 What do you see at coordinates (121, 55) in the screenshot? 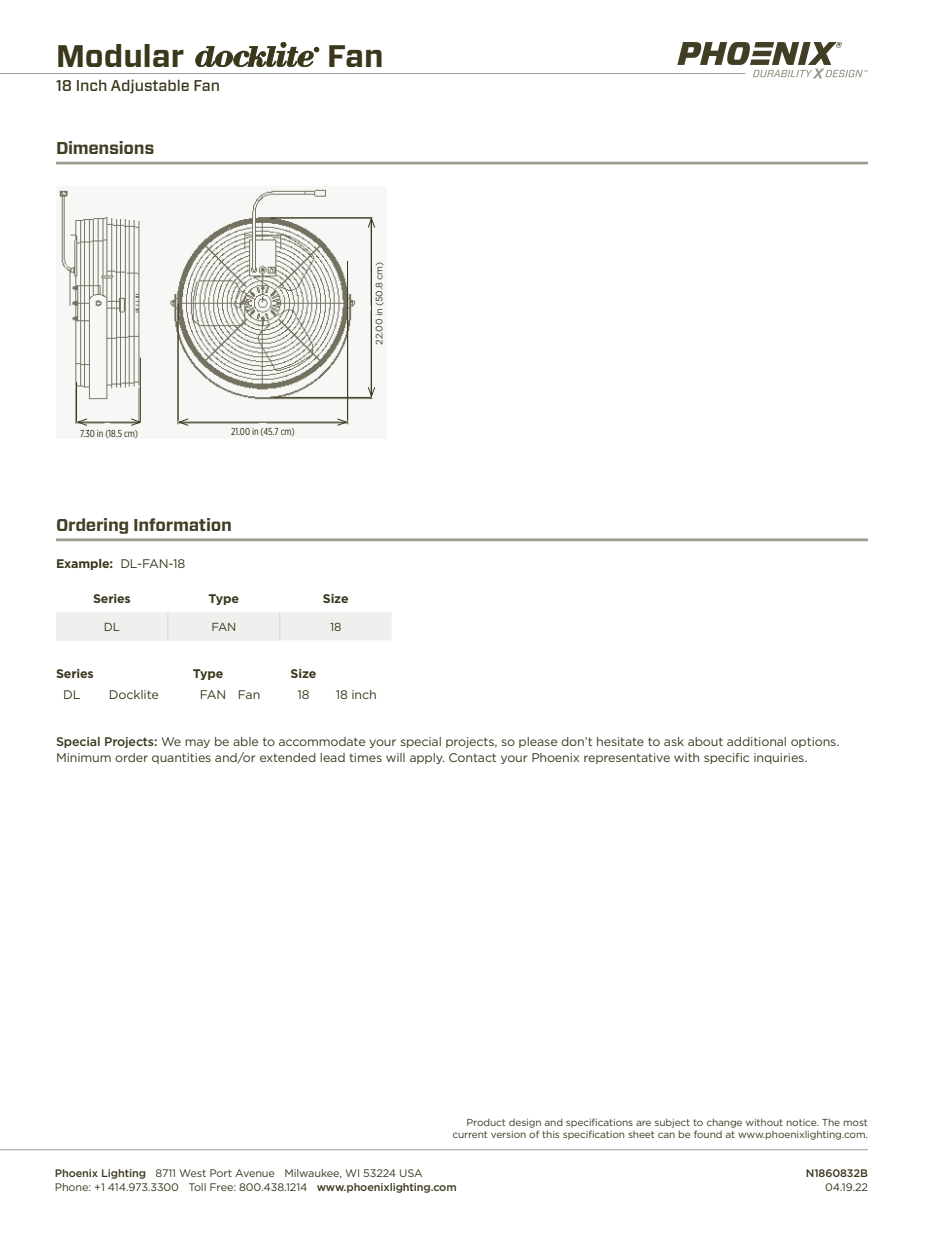
I see `Modular` at bounding box center [121, 55].
